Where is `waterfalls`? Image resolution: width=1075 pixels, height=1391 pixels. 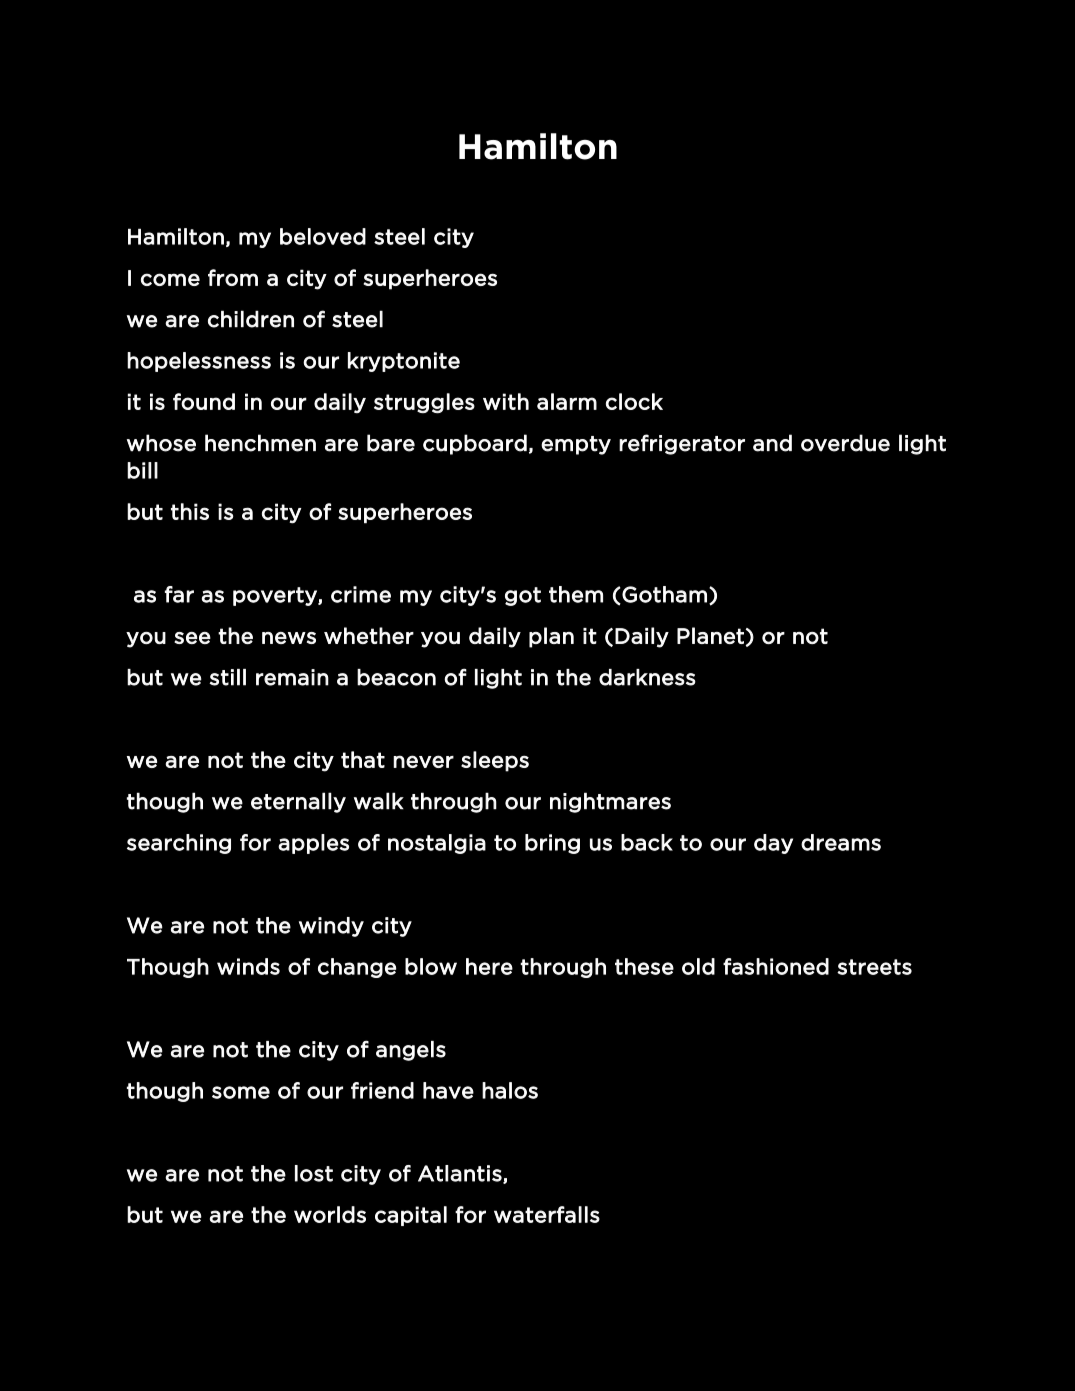
waterfalls is located at coordinates (547, 1214).
